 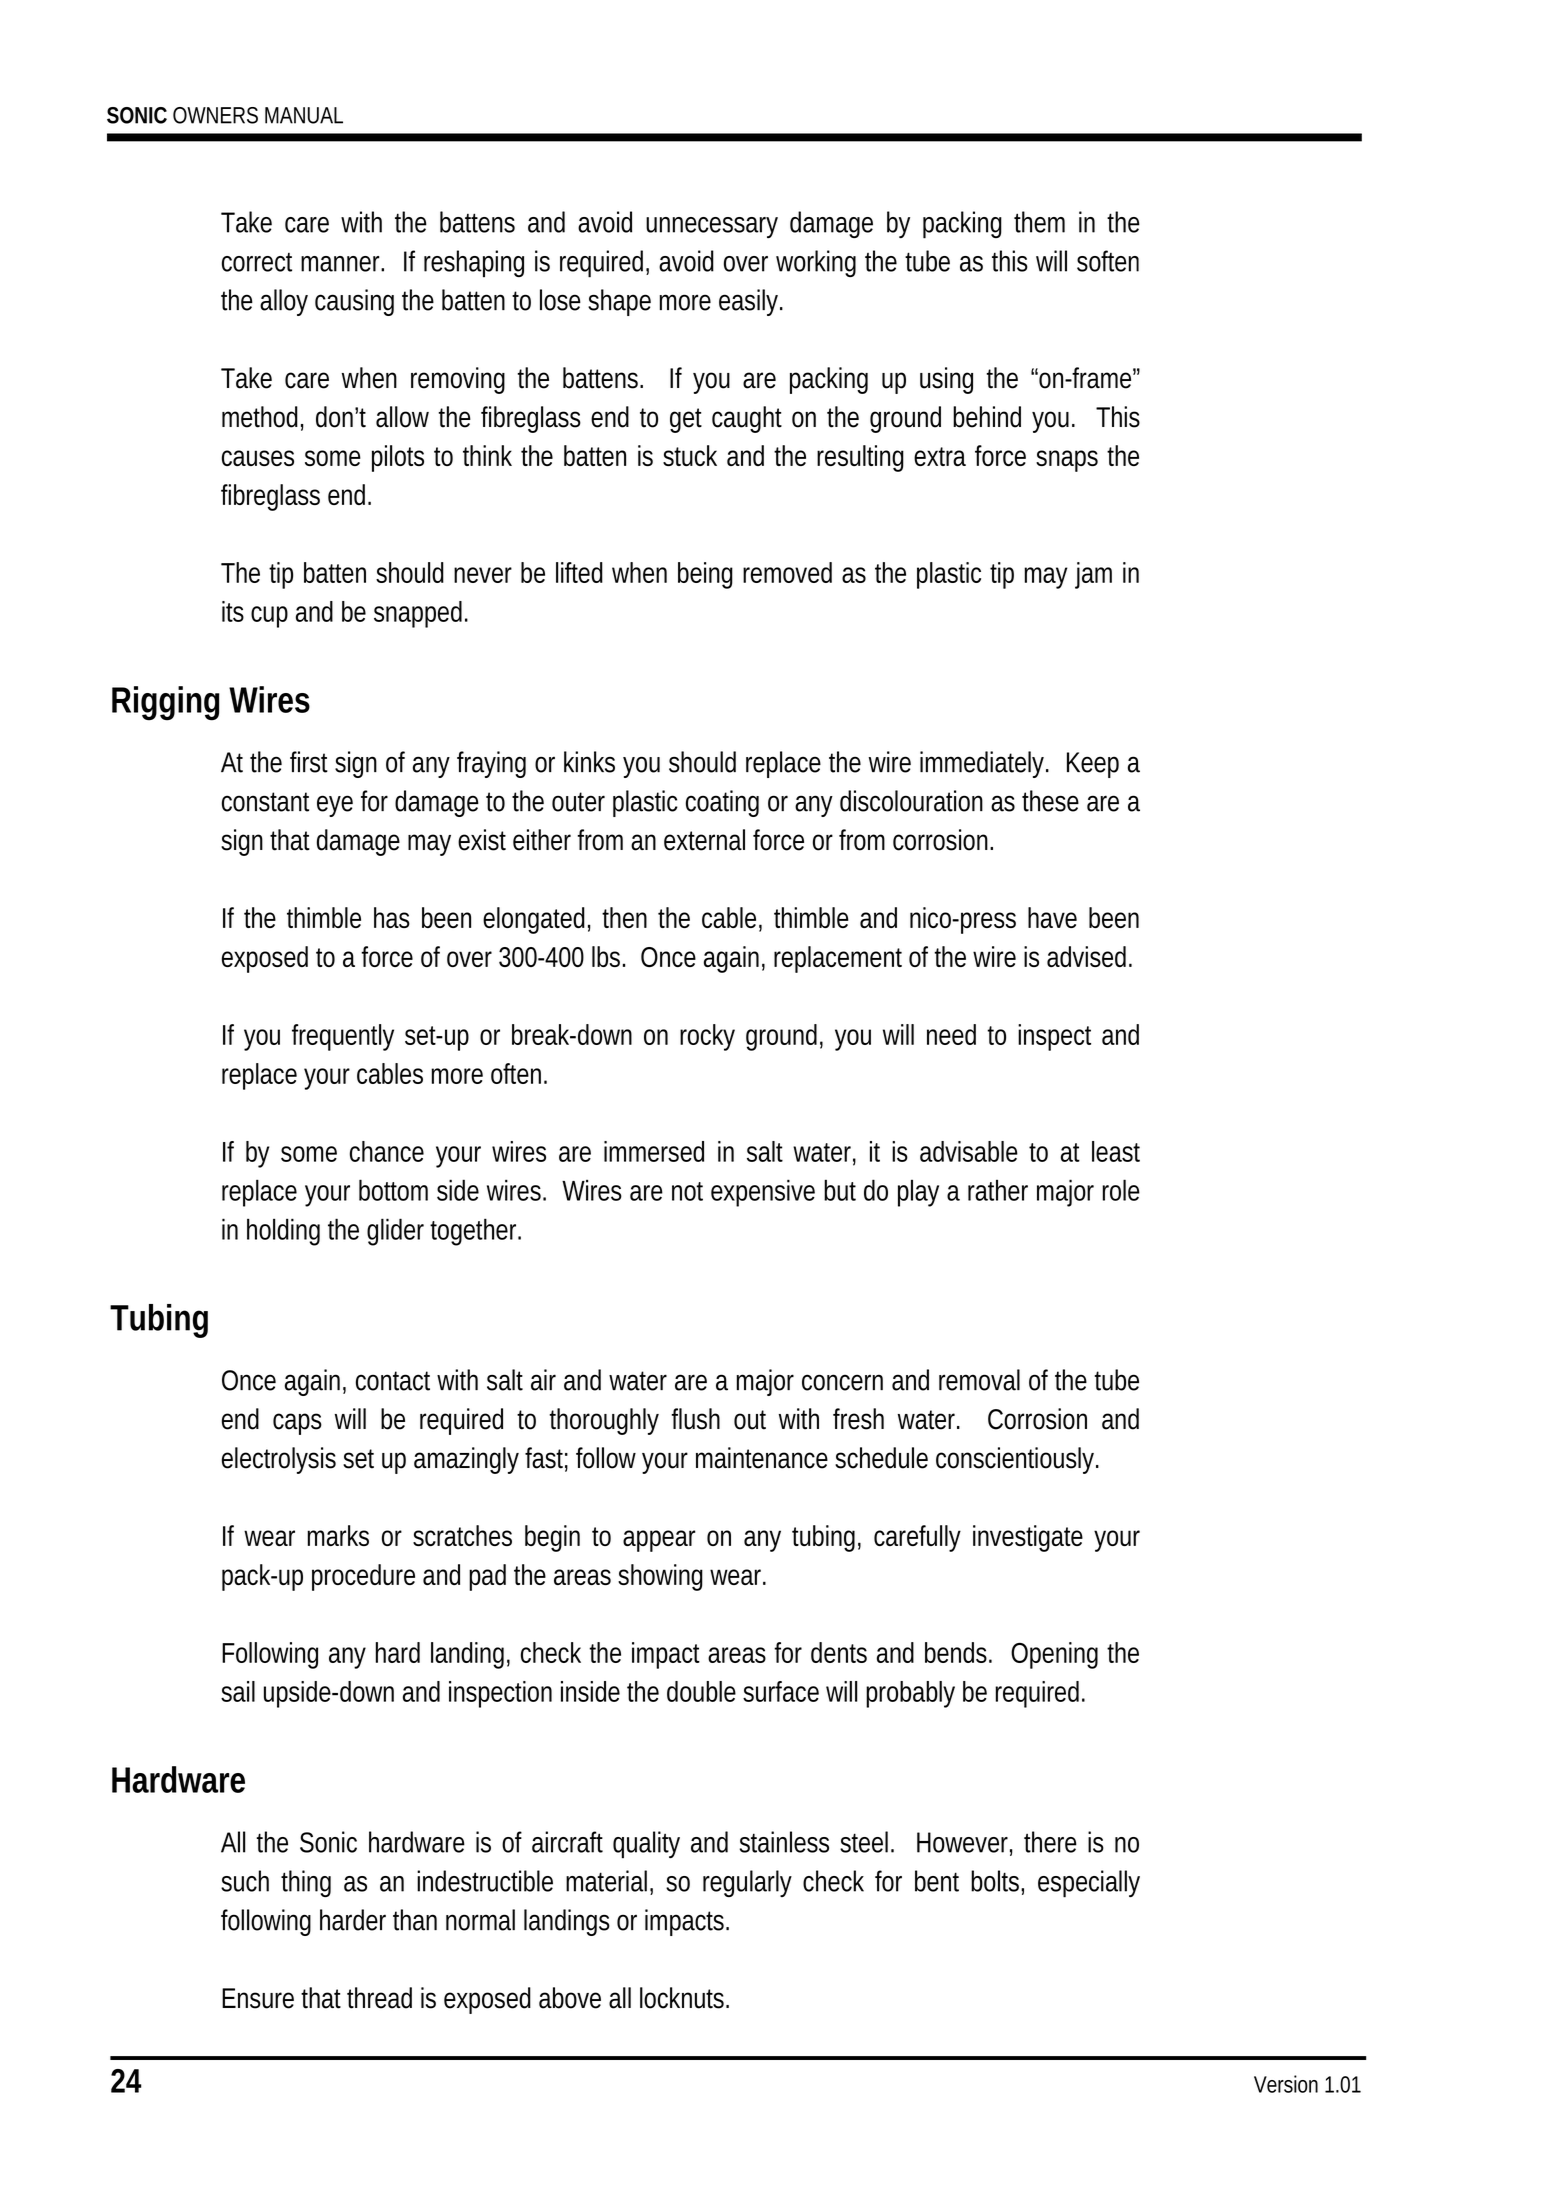 I want to click on Keep, so click(x=1093, y=765).
